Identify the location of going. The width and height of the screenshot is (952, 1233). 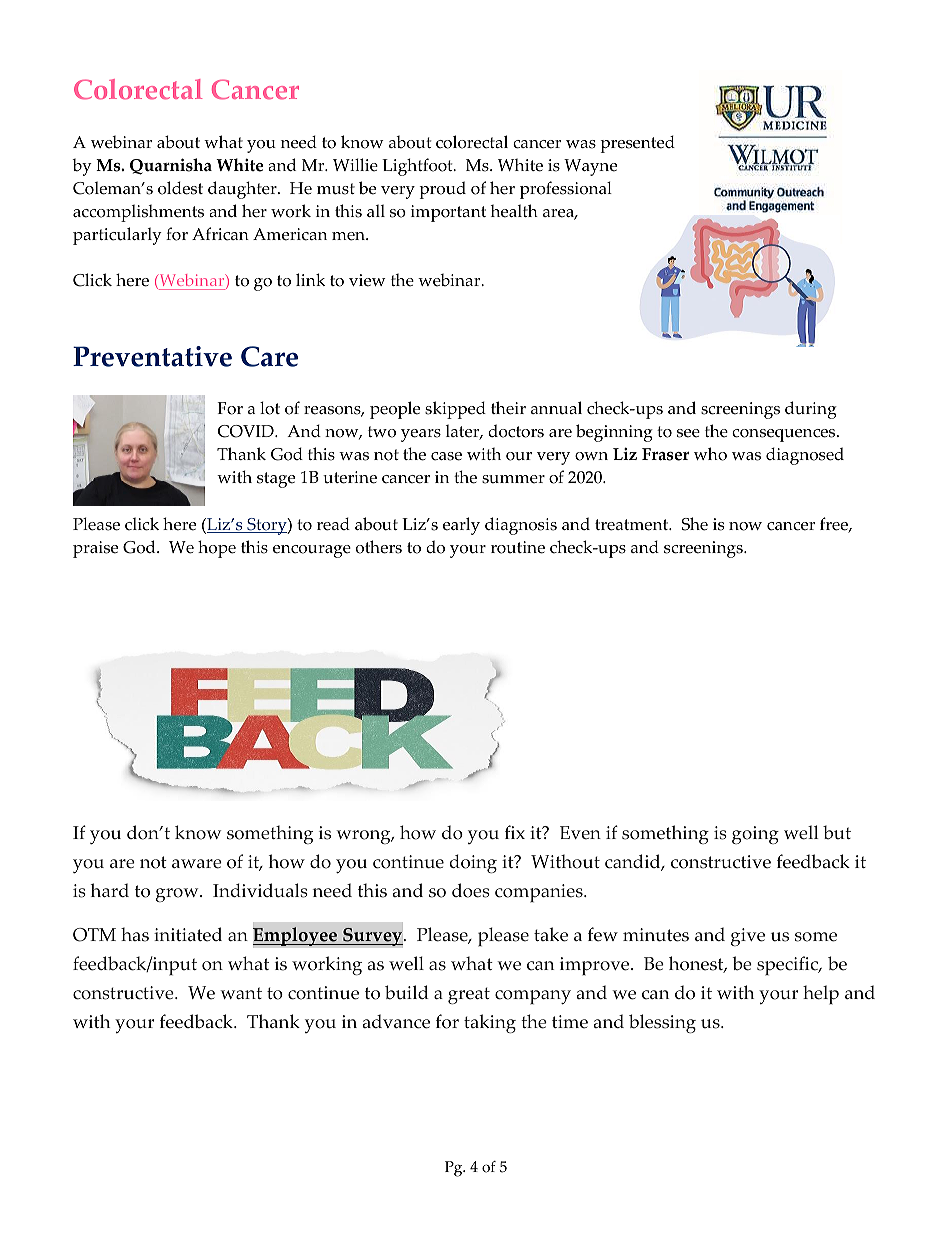
(755, 835).
